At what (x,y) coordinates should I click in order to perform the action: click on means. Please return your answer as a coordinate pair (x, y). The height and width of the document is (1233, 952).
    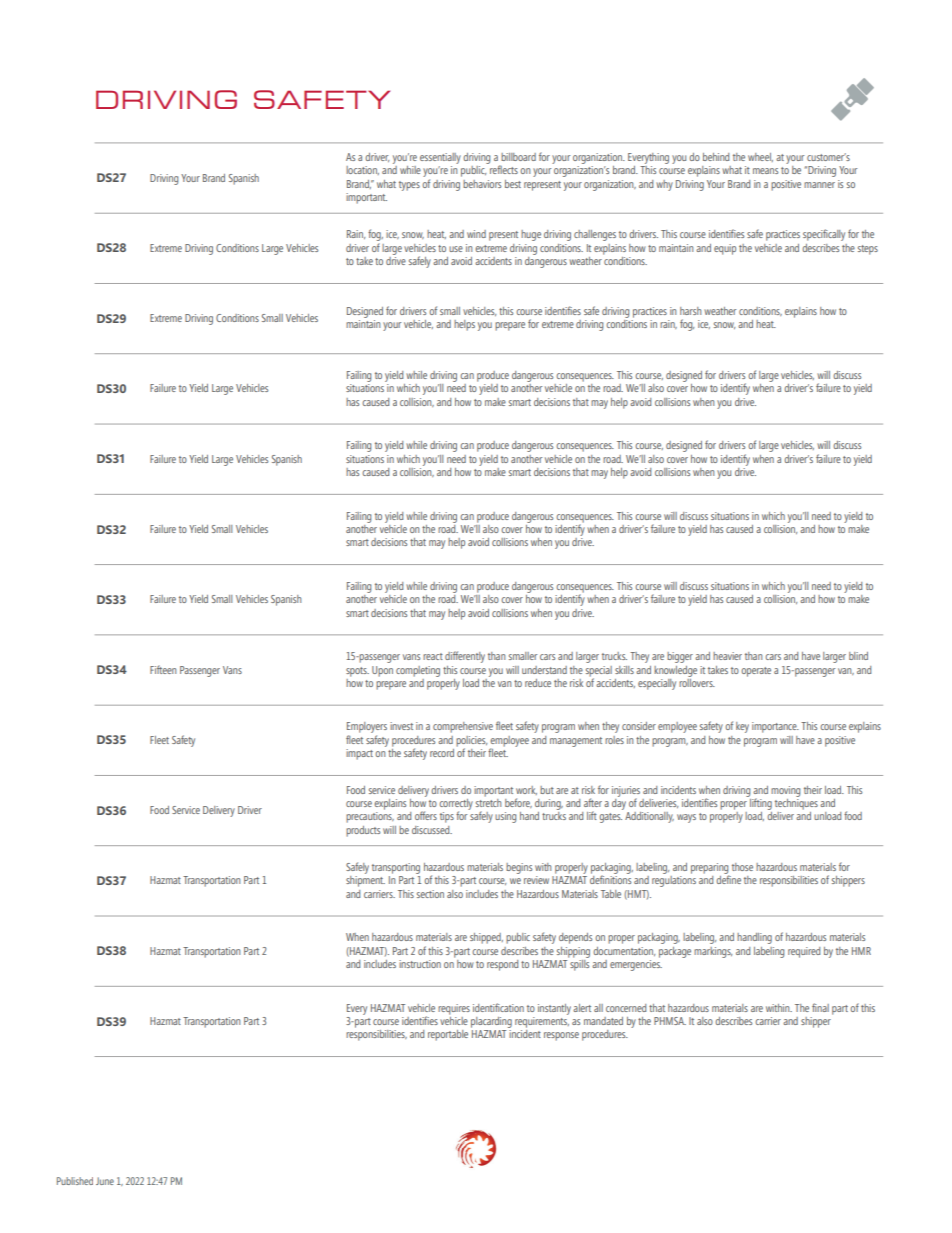
    Looking at the image, I should click on (765, 171).
